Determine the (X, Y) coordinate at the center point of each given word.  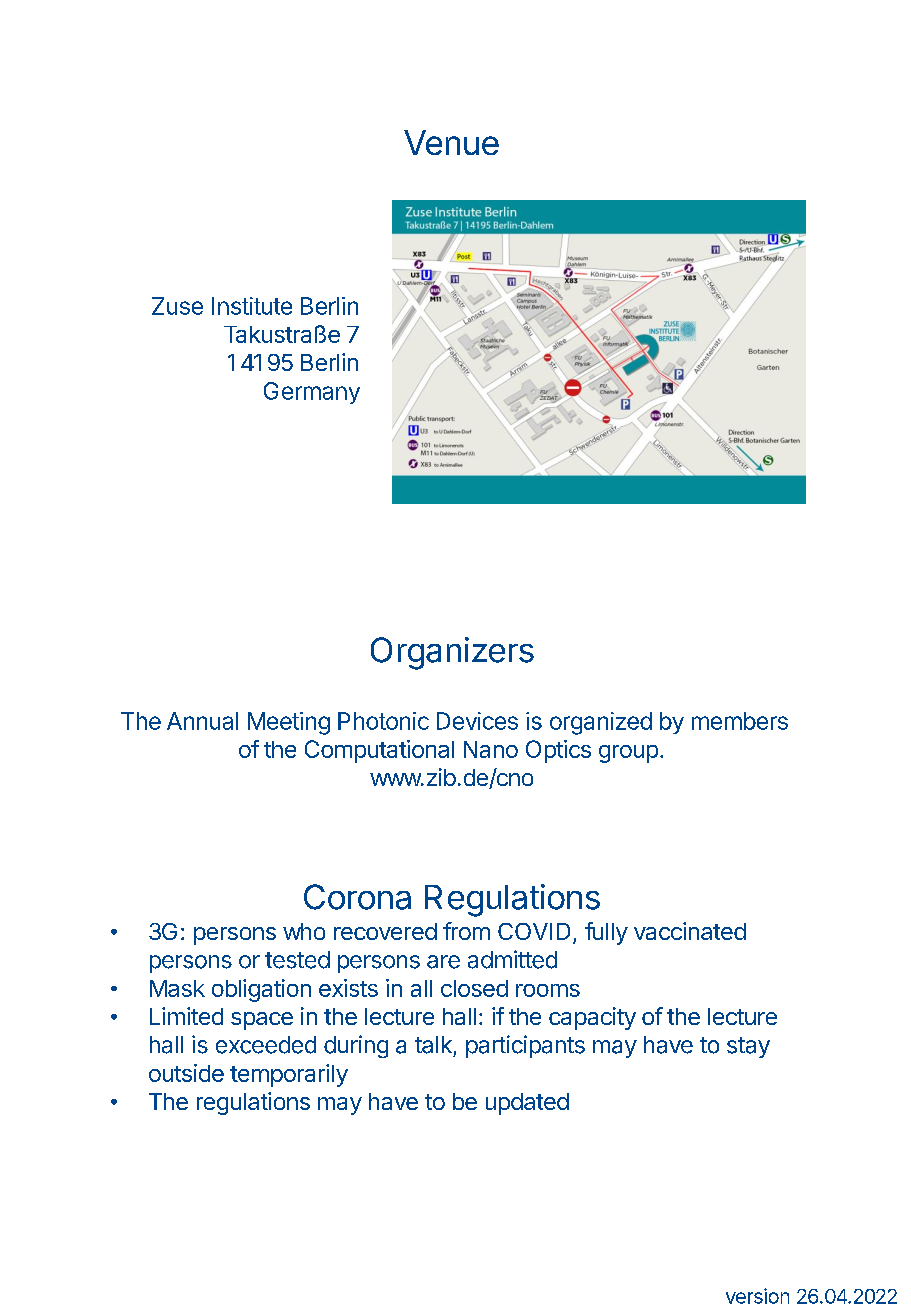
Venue (451, 142)
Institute (252, 306)
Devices (477, 721)
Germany (312, 393)
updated (527, 1104)
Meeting (289, 723)
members (740, 721)
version (757, 1296)
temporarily (289, 1075)
